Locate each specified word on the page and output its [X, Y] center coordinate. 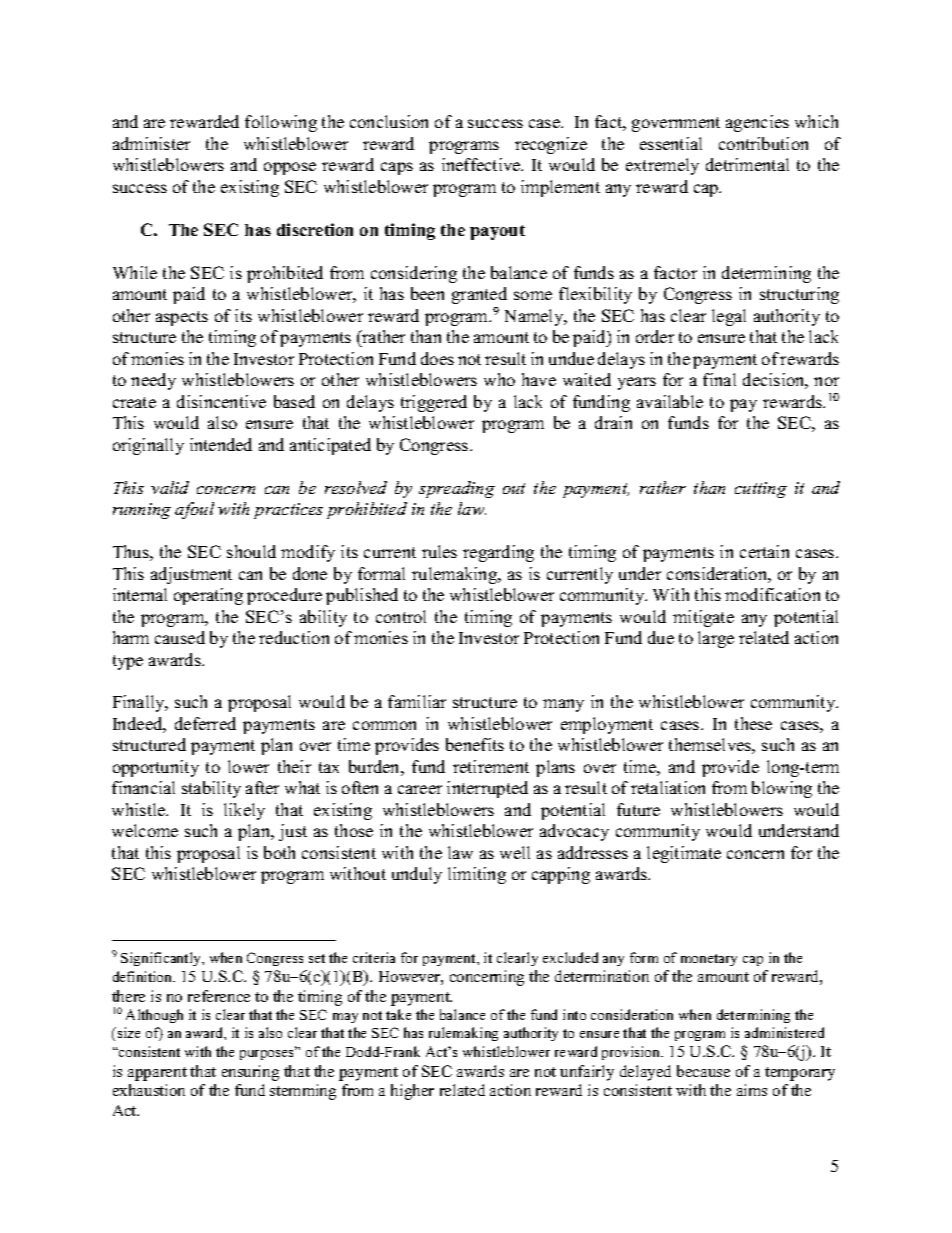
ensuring [250, 1073]
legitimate [684, 854]
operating [208, 596]
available [670, 401]
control [401, 616]
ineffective [482, 164]
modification [772, 594]
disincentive [221, 401]
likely [244, 811]
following [281, 123]
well [515, 852]
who [499, 379]
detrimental [747, 164]
